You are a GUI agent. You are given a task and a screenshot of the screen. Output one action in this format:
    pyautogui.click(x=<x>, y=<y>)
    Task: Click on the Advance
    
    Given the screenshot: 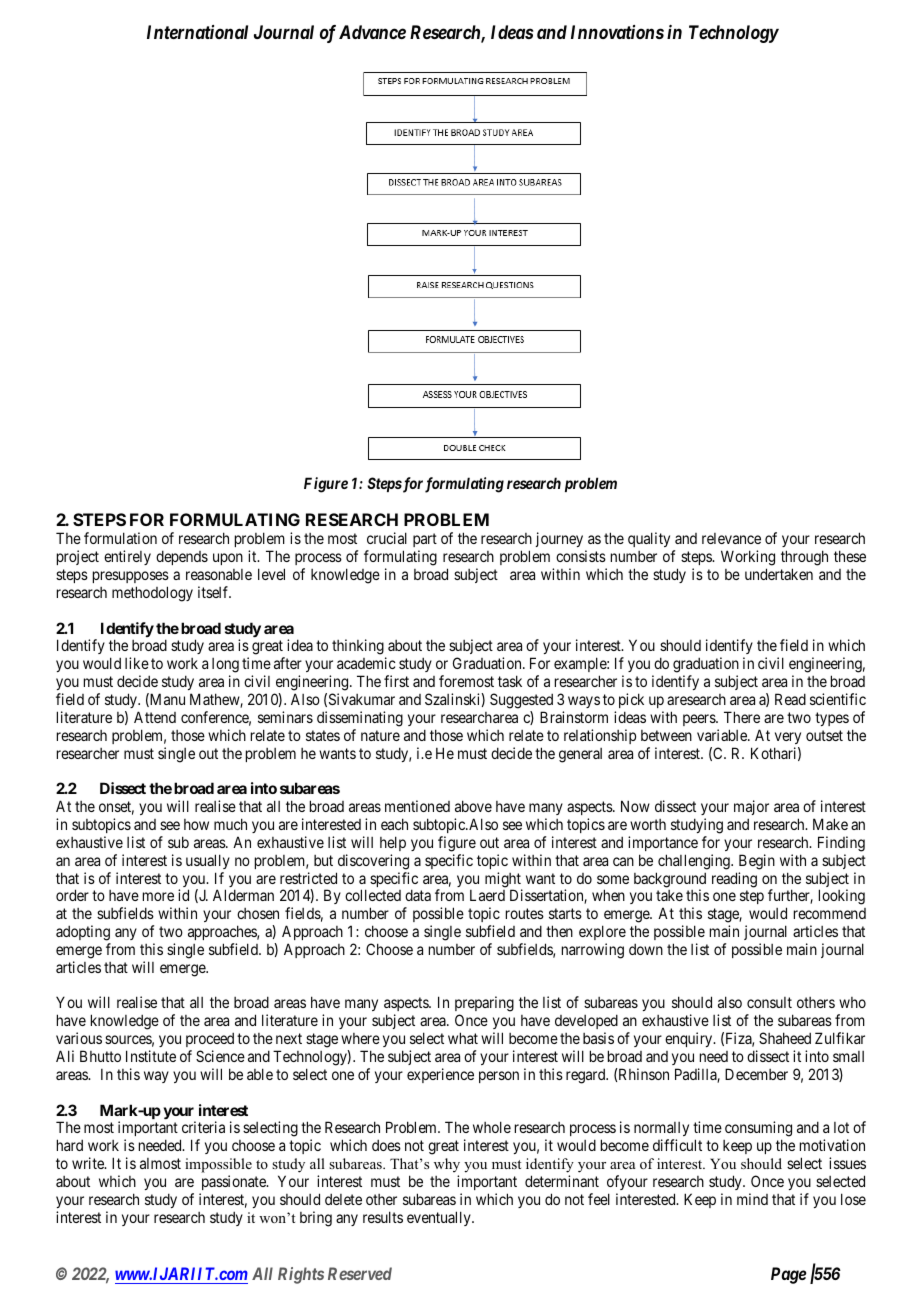 What is the action you would take?
    pyautogui.click(x=372, y=32)
